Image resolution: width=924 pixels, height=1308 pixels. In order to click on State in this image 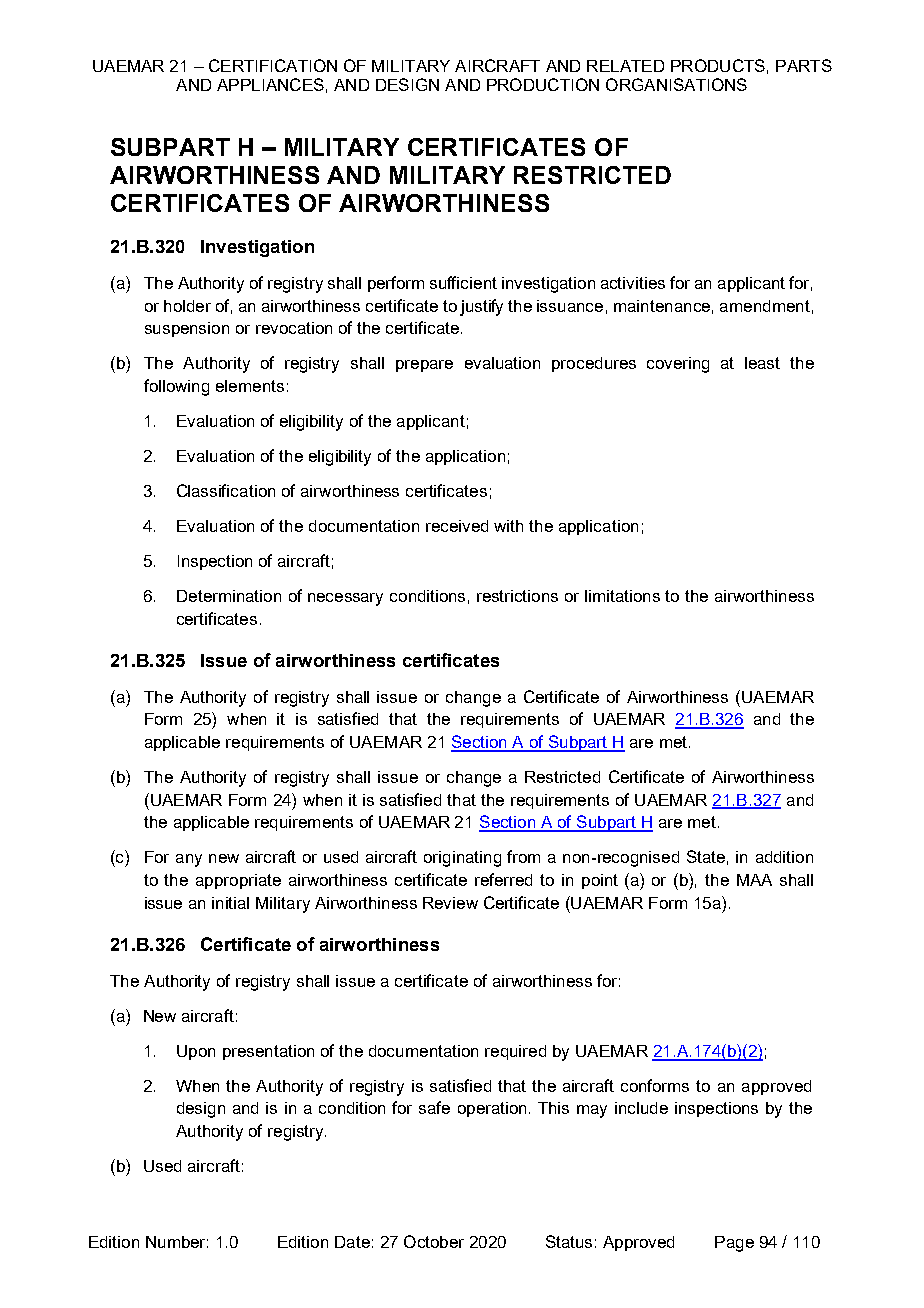, I will do `click(706, 856)`.
